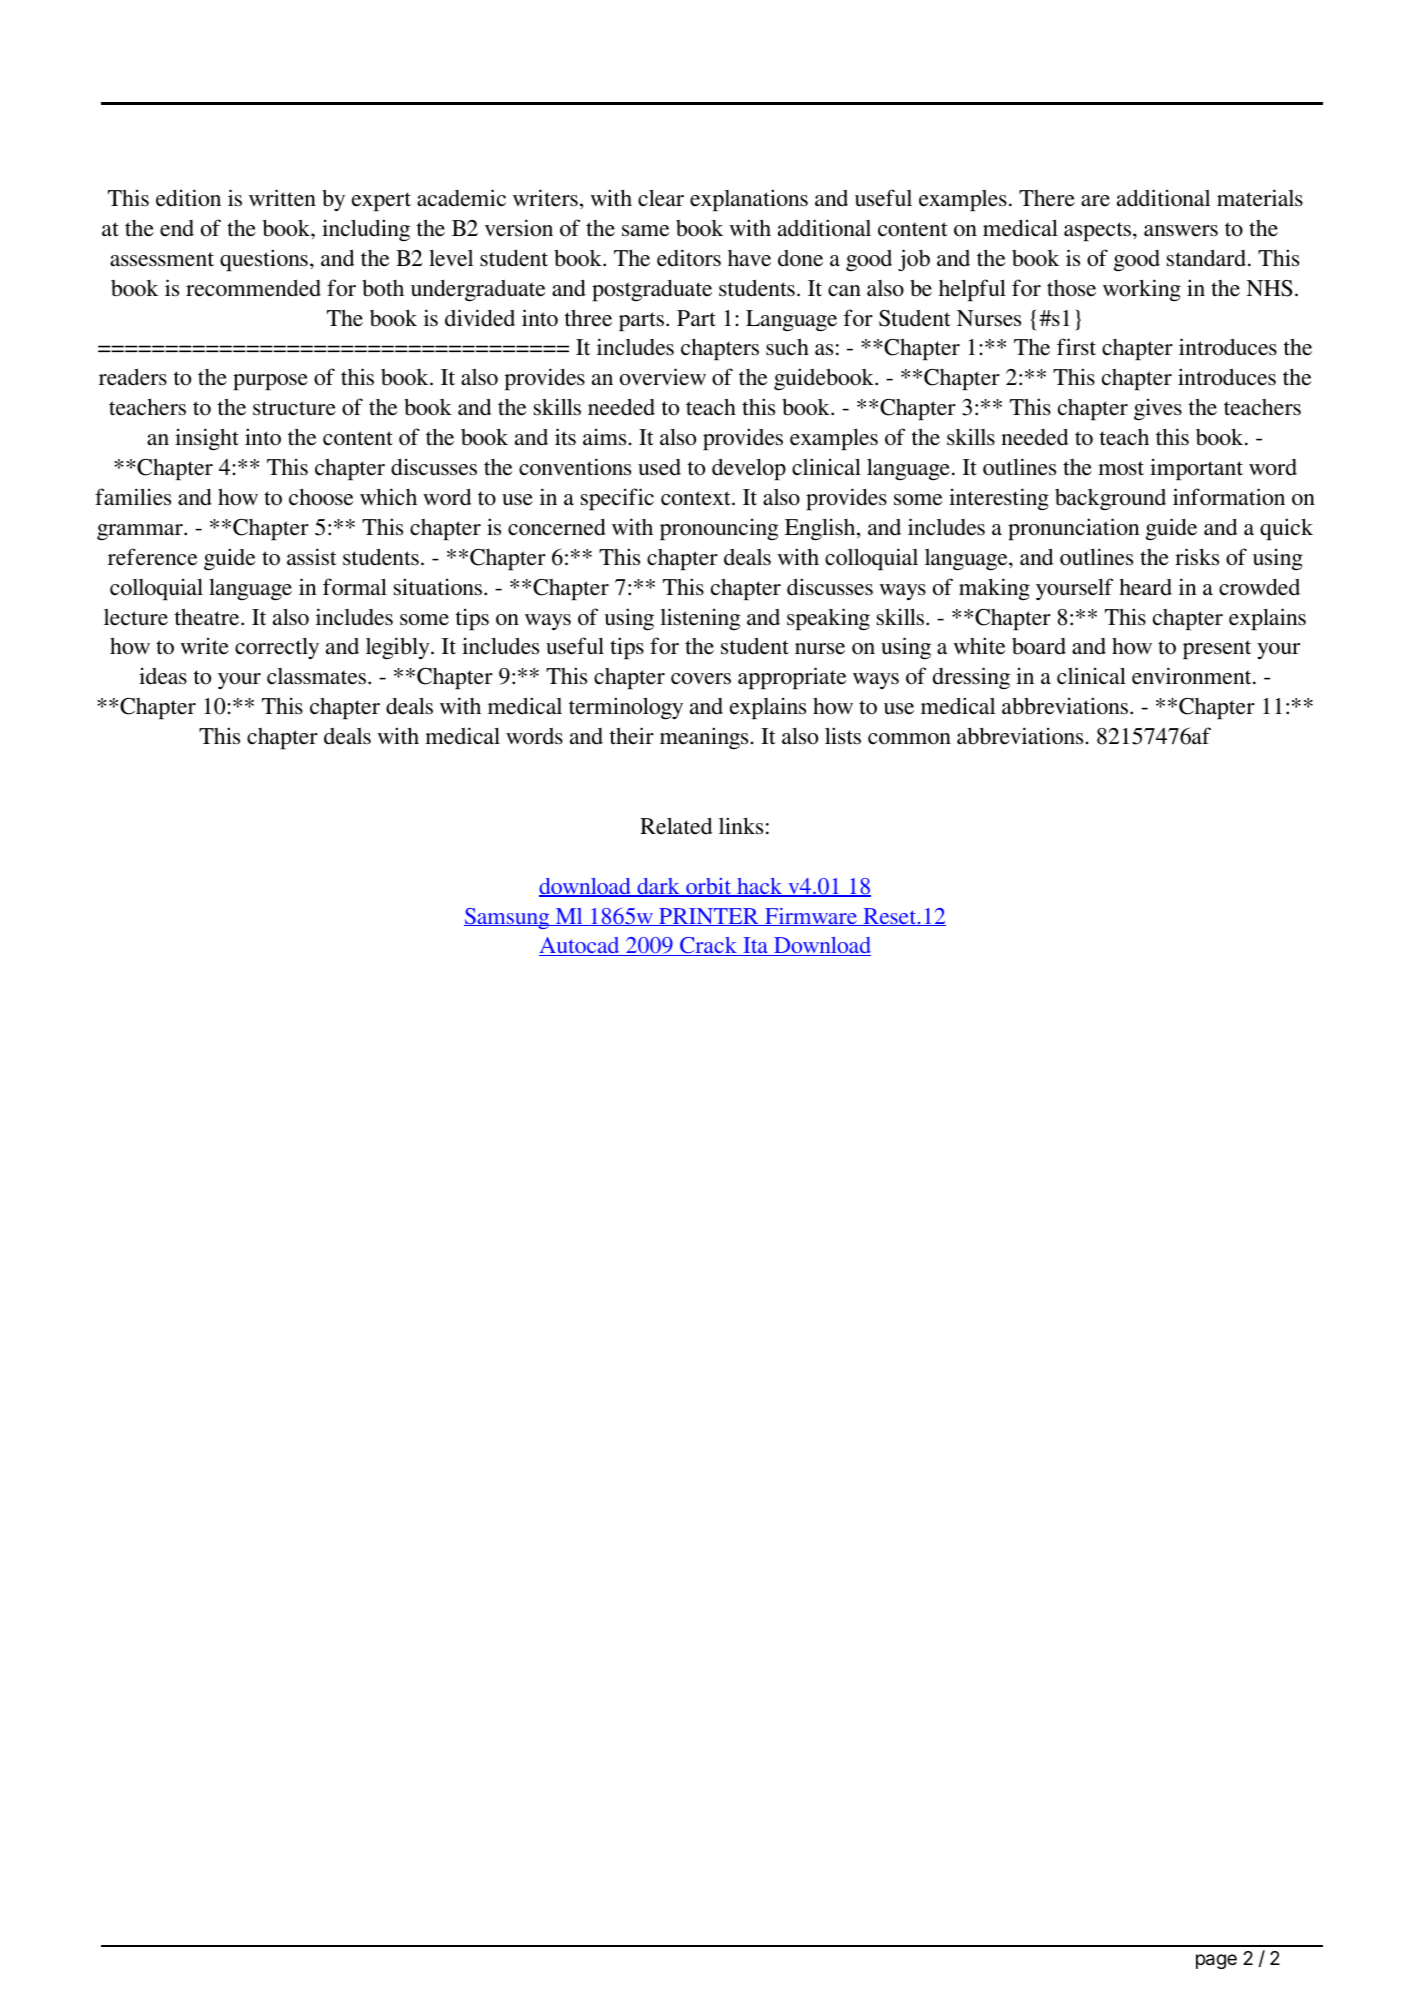 The image size is (1424, 2014). Describe the element at coordinates (755, 946) in the document. I see `Ita` at that location.
